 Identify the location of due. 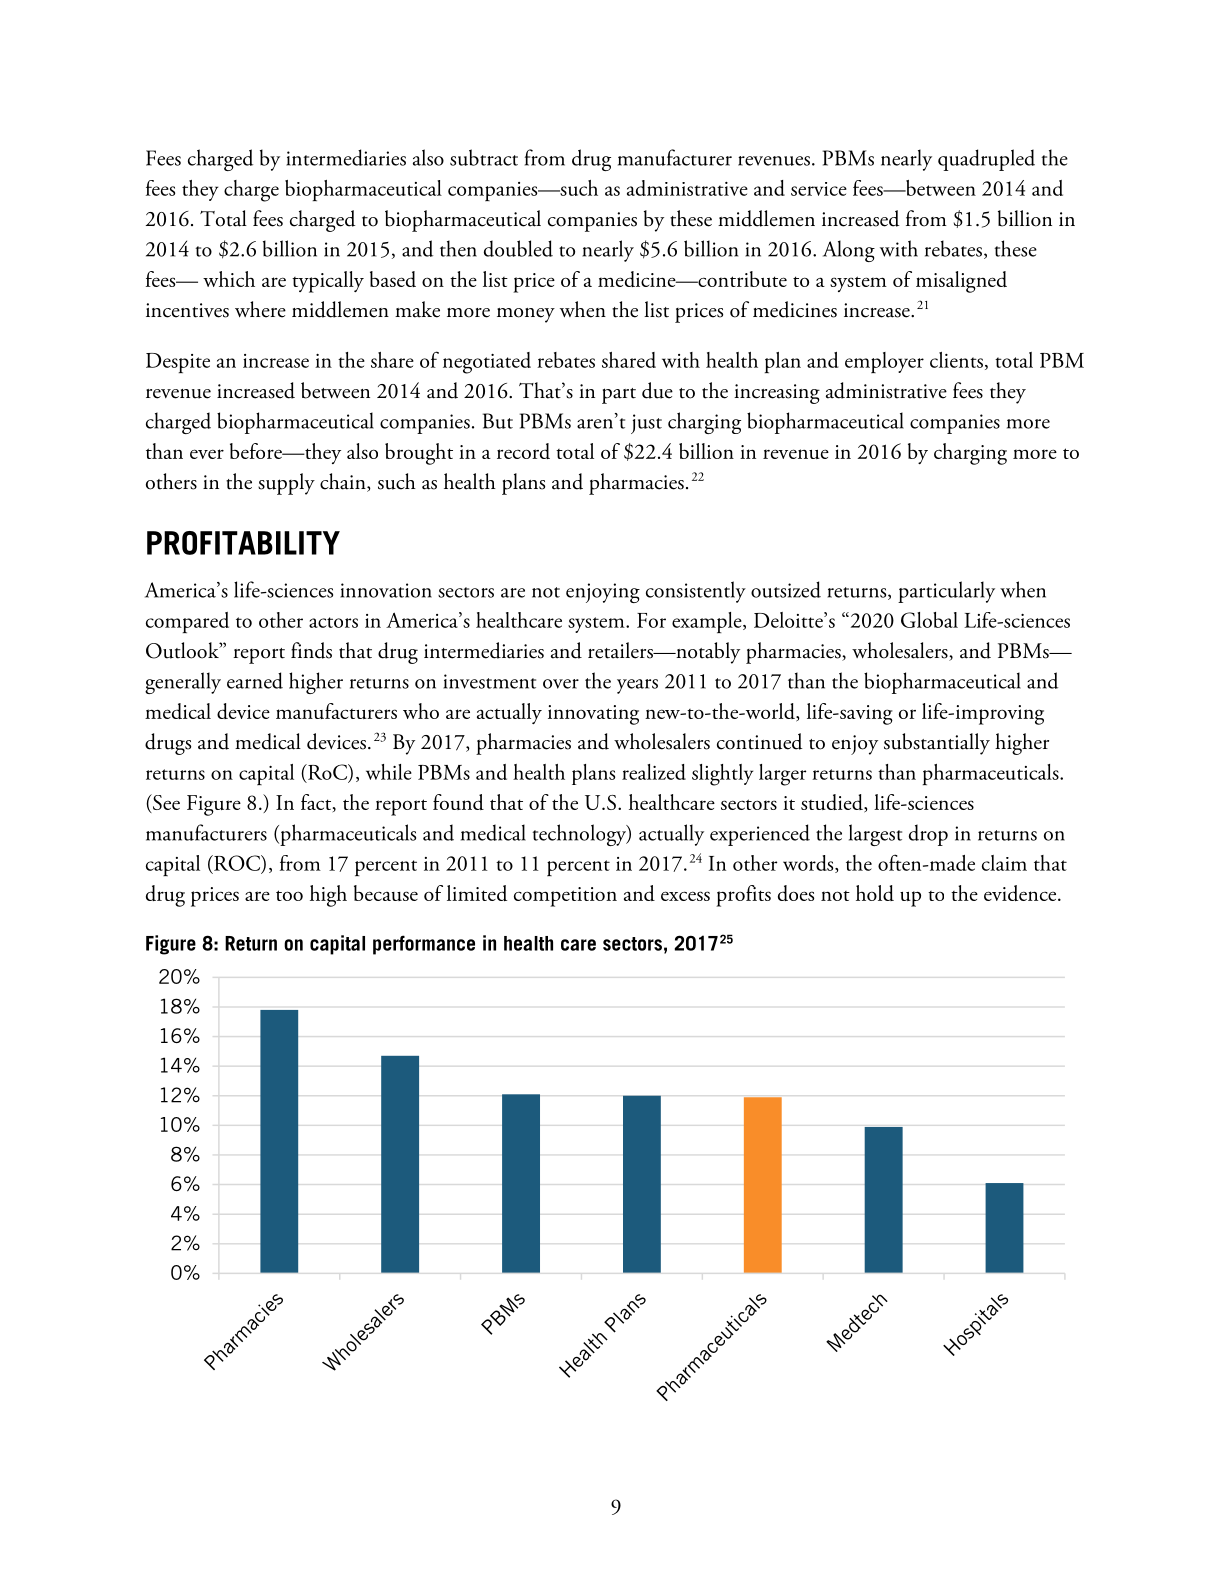
(657, 390).
